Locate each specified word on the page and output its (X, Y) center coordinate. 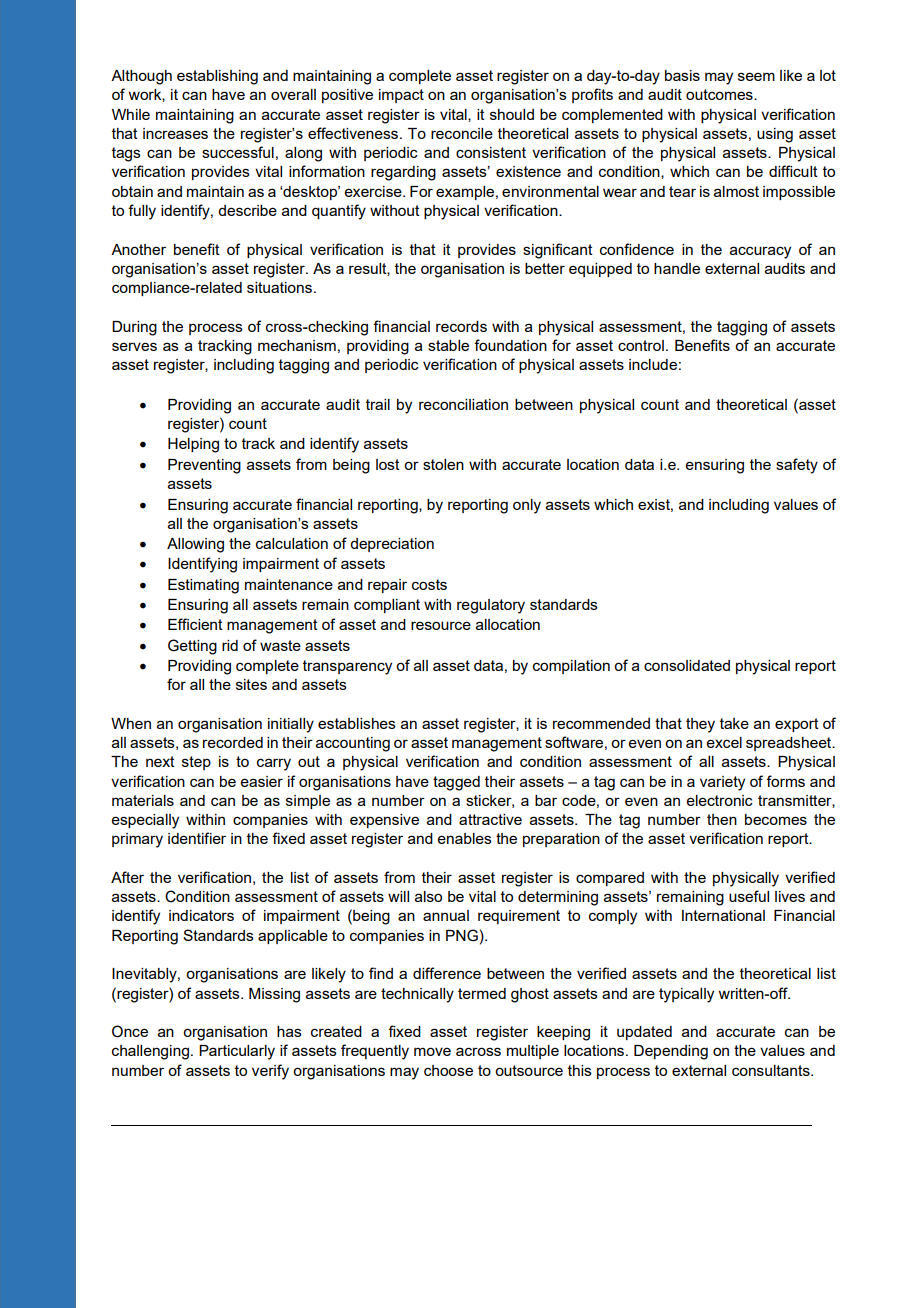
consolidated (687, 665)
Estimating (203, 586)
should (512, 114)
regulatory (491, 606)
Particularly (237, 1052)
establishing (217, 77)
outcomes (720, 94)
